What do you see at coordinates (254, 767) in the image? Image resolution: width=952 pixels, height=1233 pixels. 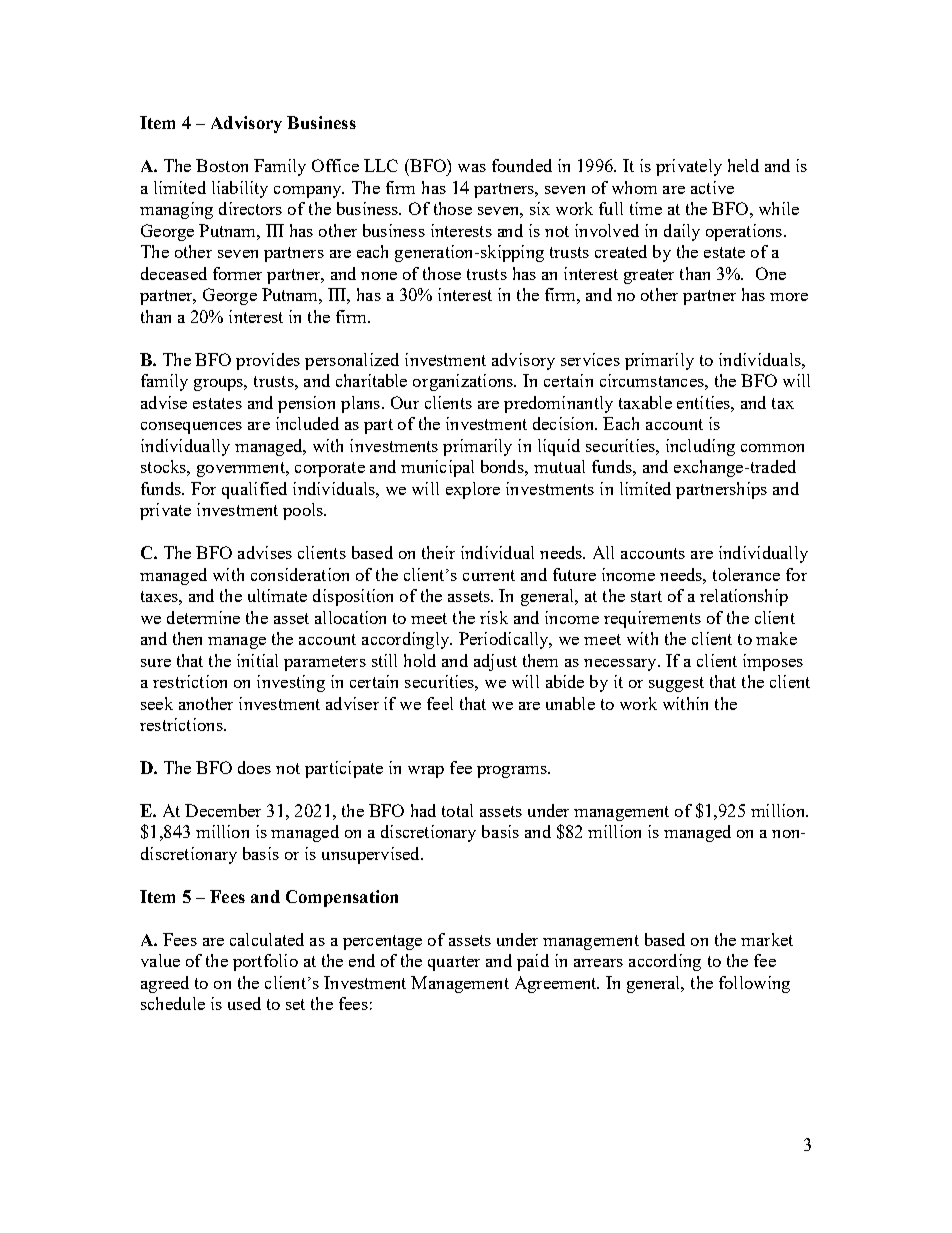 I see `does` at bounding box center [254, 767].
